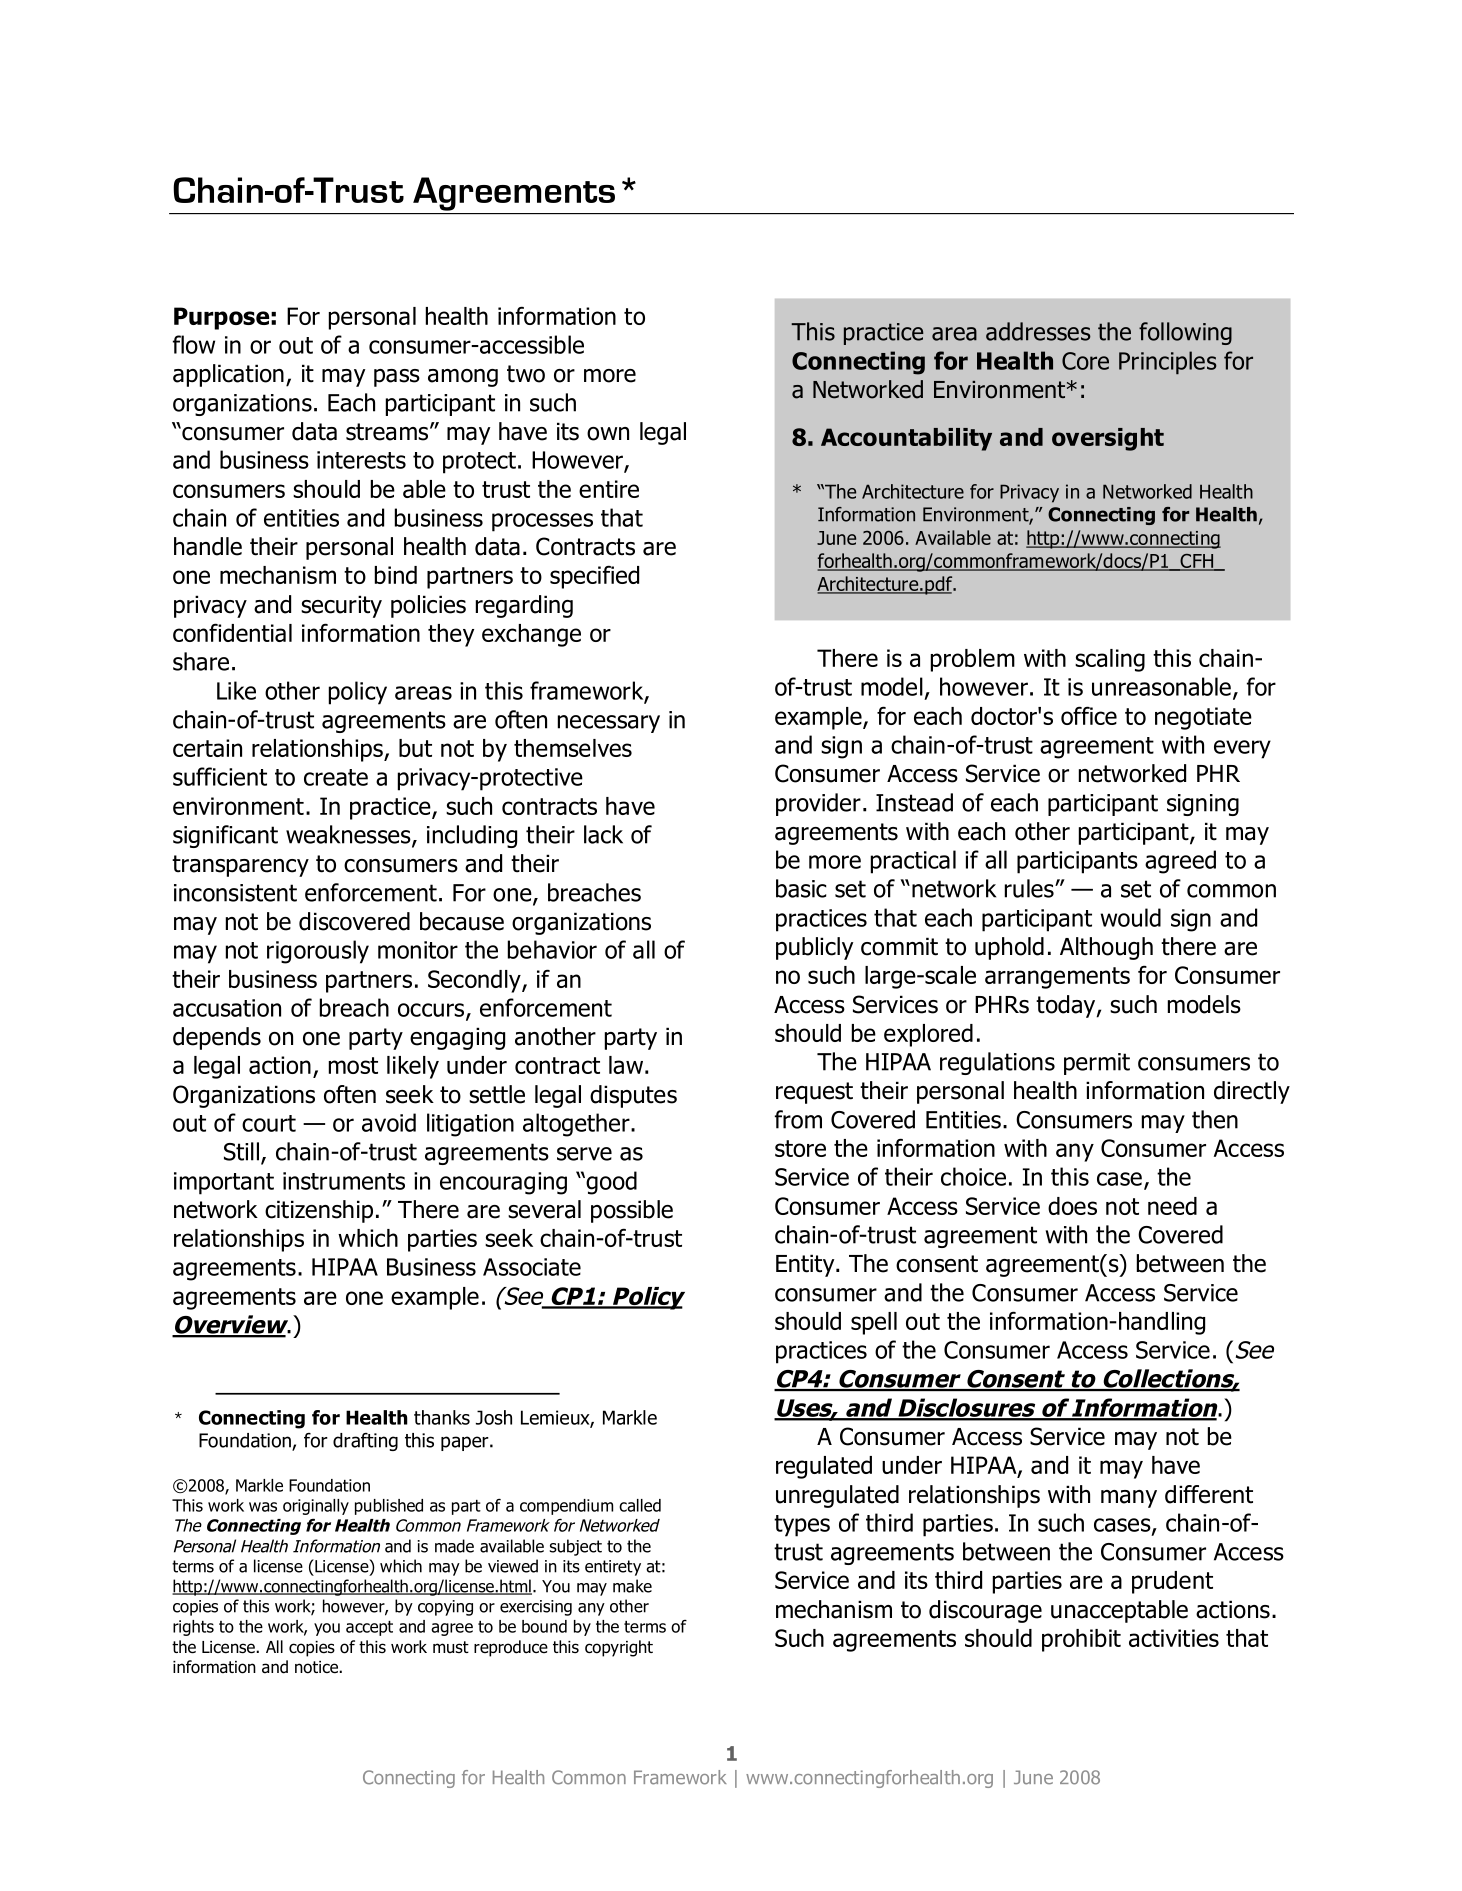  Describe the element at coordinates (397, 378) in the image. I see `pass` at that location.
